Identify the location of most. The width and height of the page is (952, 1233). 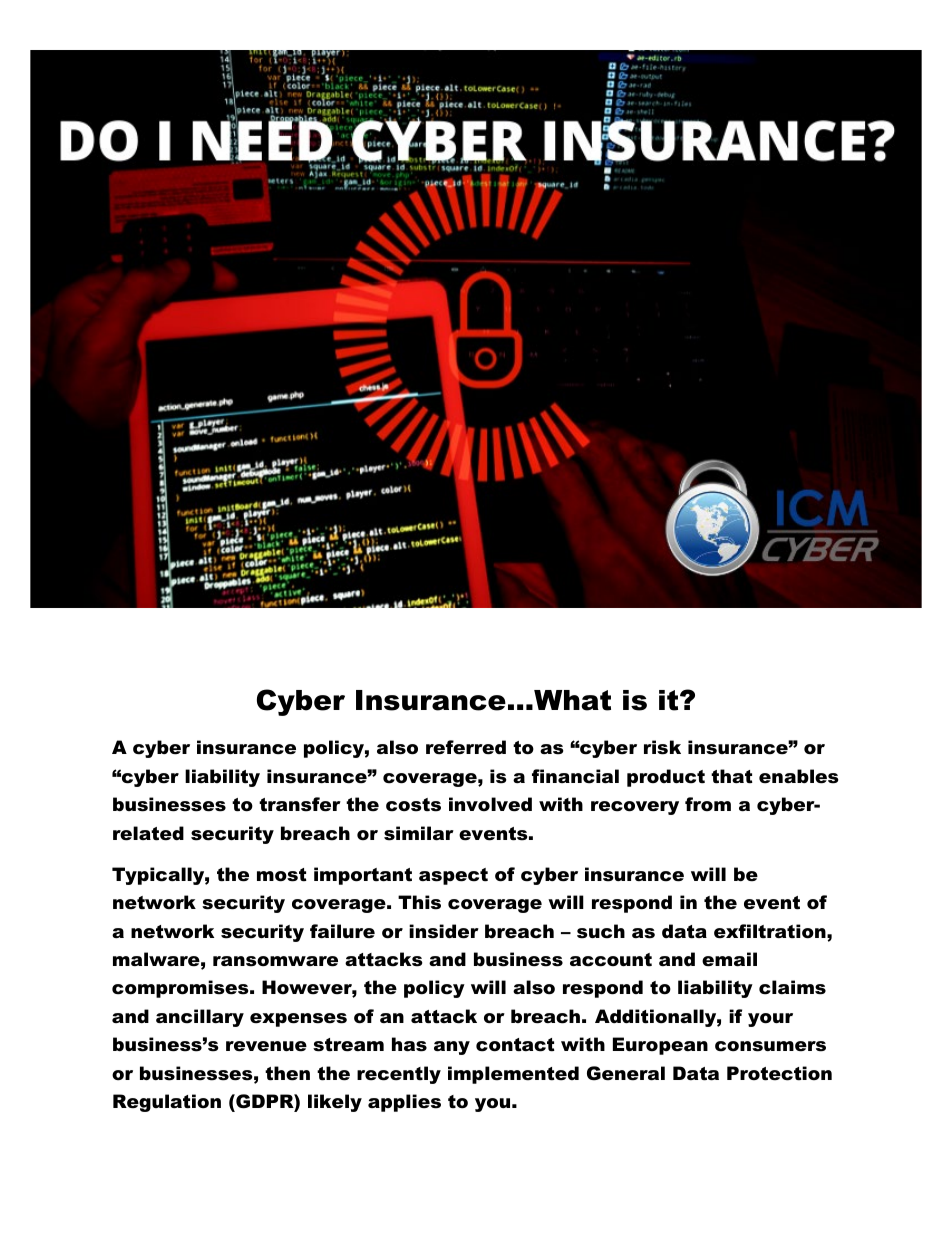
(282, 875).
